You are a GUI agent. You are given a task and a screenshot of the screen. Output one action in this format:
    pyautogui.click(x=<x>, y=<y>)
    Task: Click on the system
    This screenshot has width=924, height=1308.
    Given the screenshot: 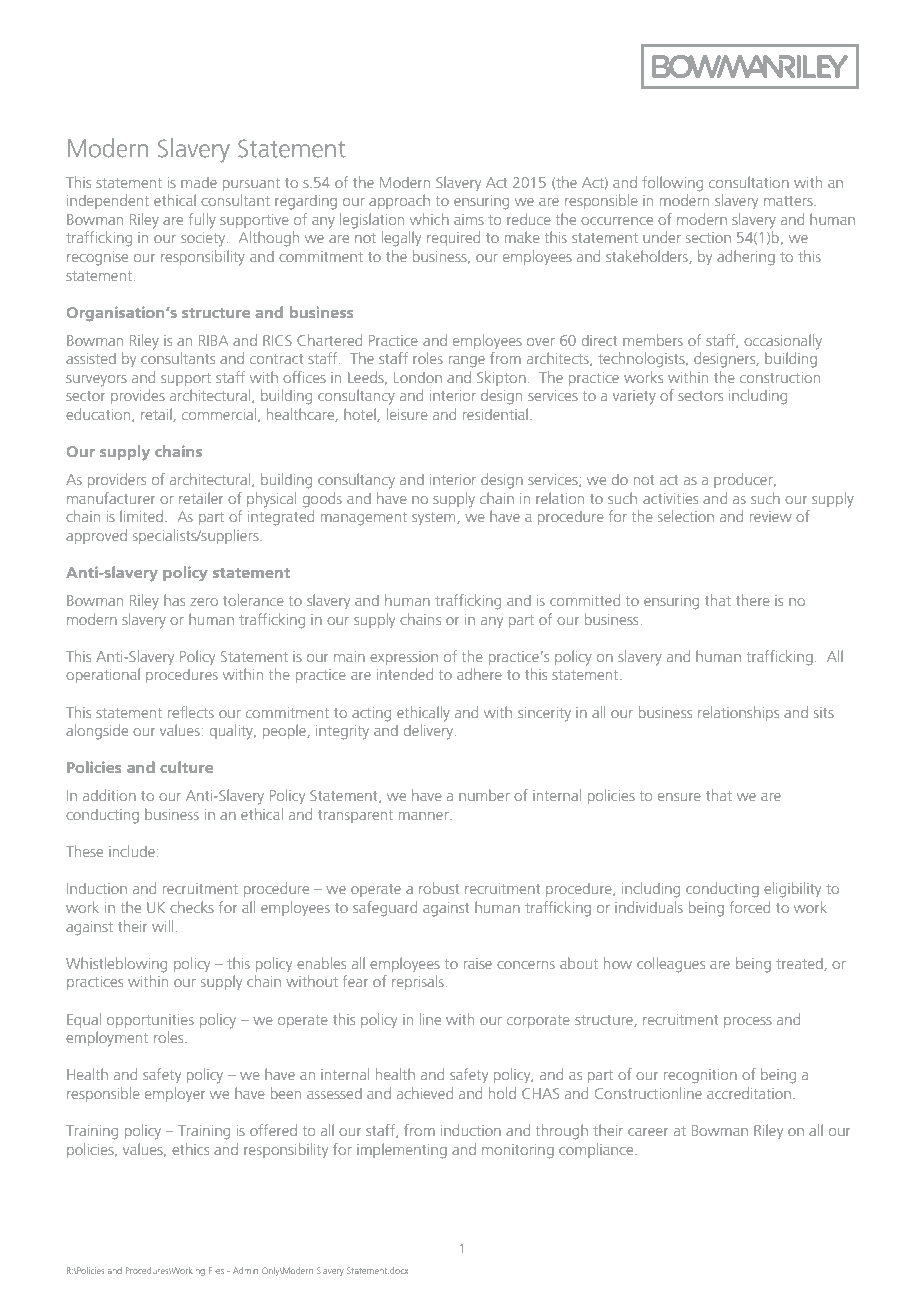 What is the action you would take?
    pyautogui.click(x=435, y=518)
